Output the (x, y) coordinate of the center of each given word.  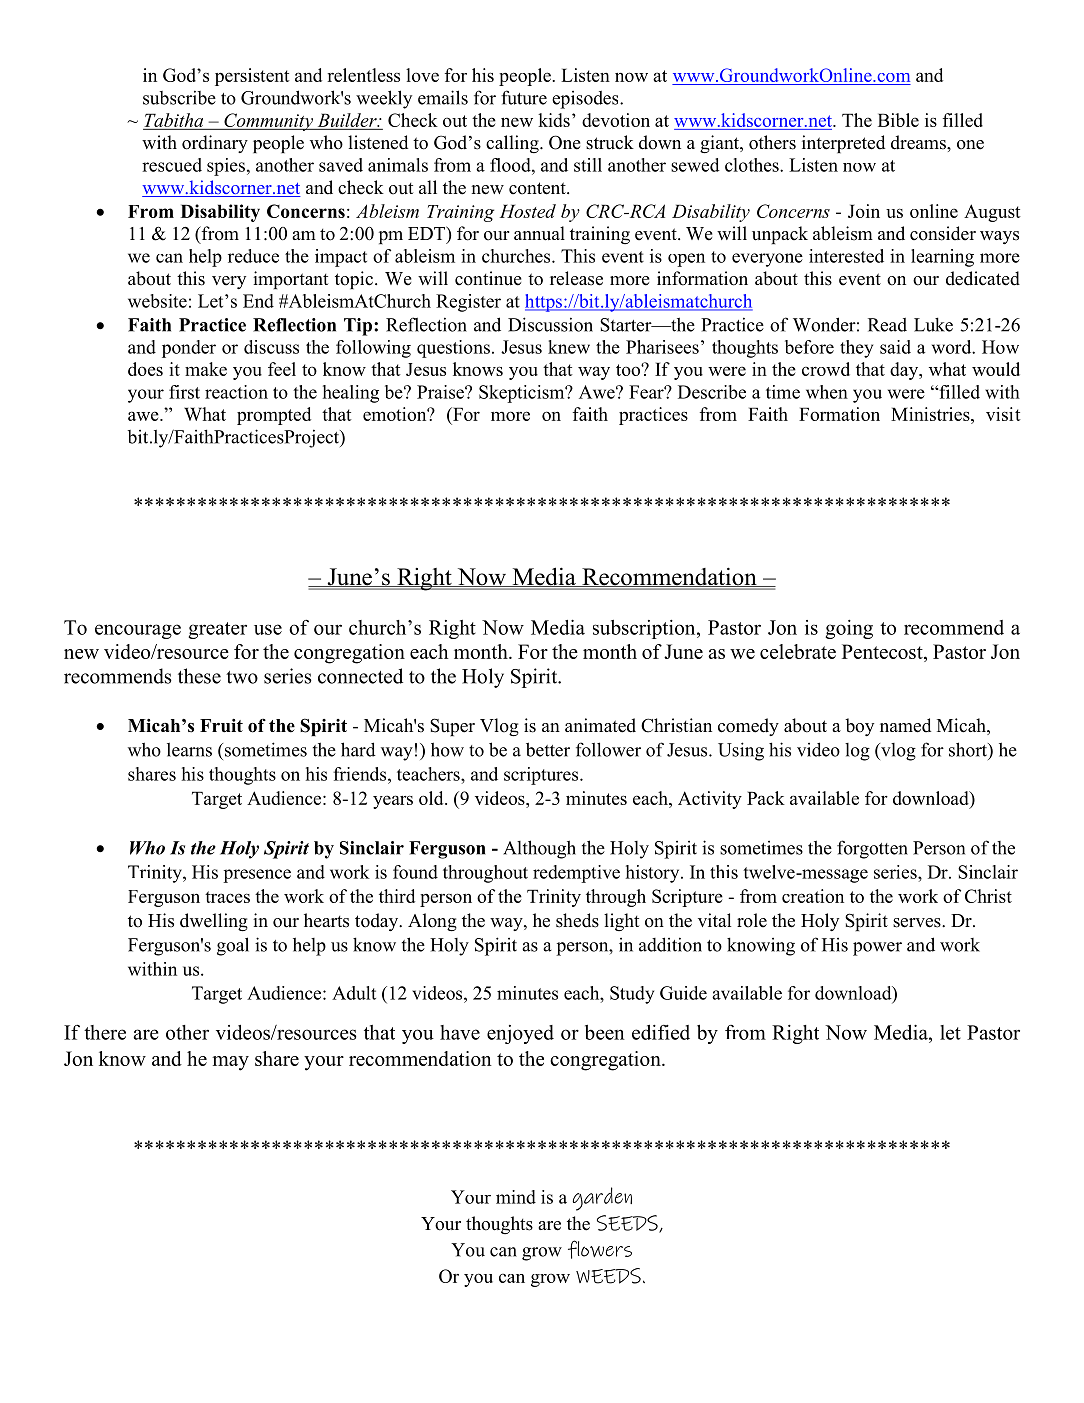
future (524, 97)
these (199, 676)
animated (600, 725)
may (230, 1063)
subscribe (179, 97)
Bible (898, 120)
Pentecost (883, 653)
